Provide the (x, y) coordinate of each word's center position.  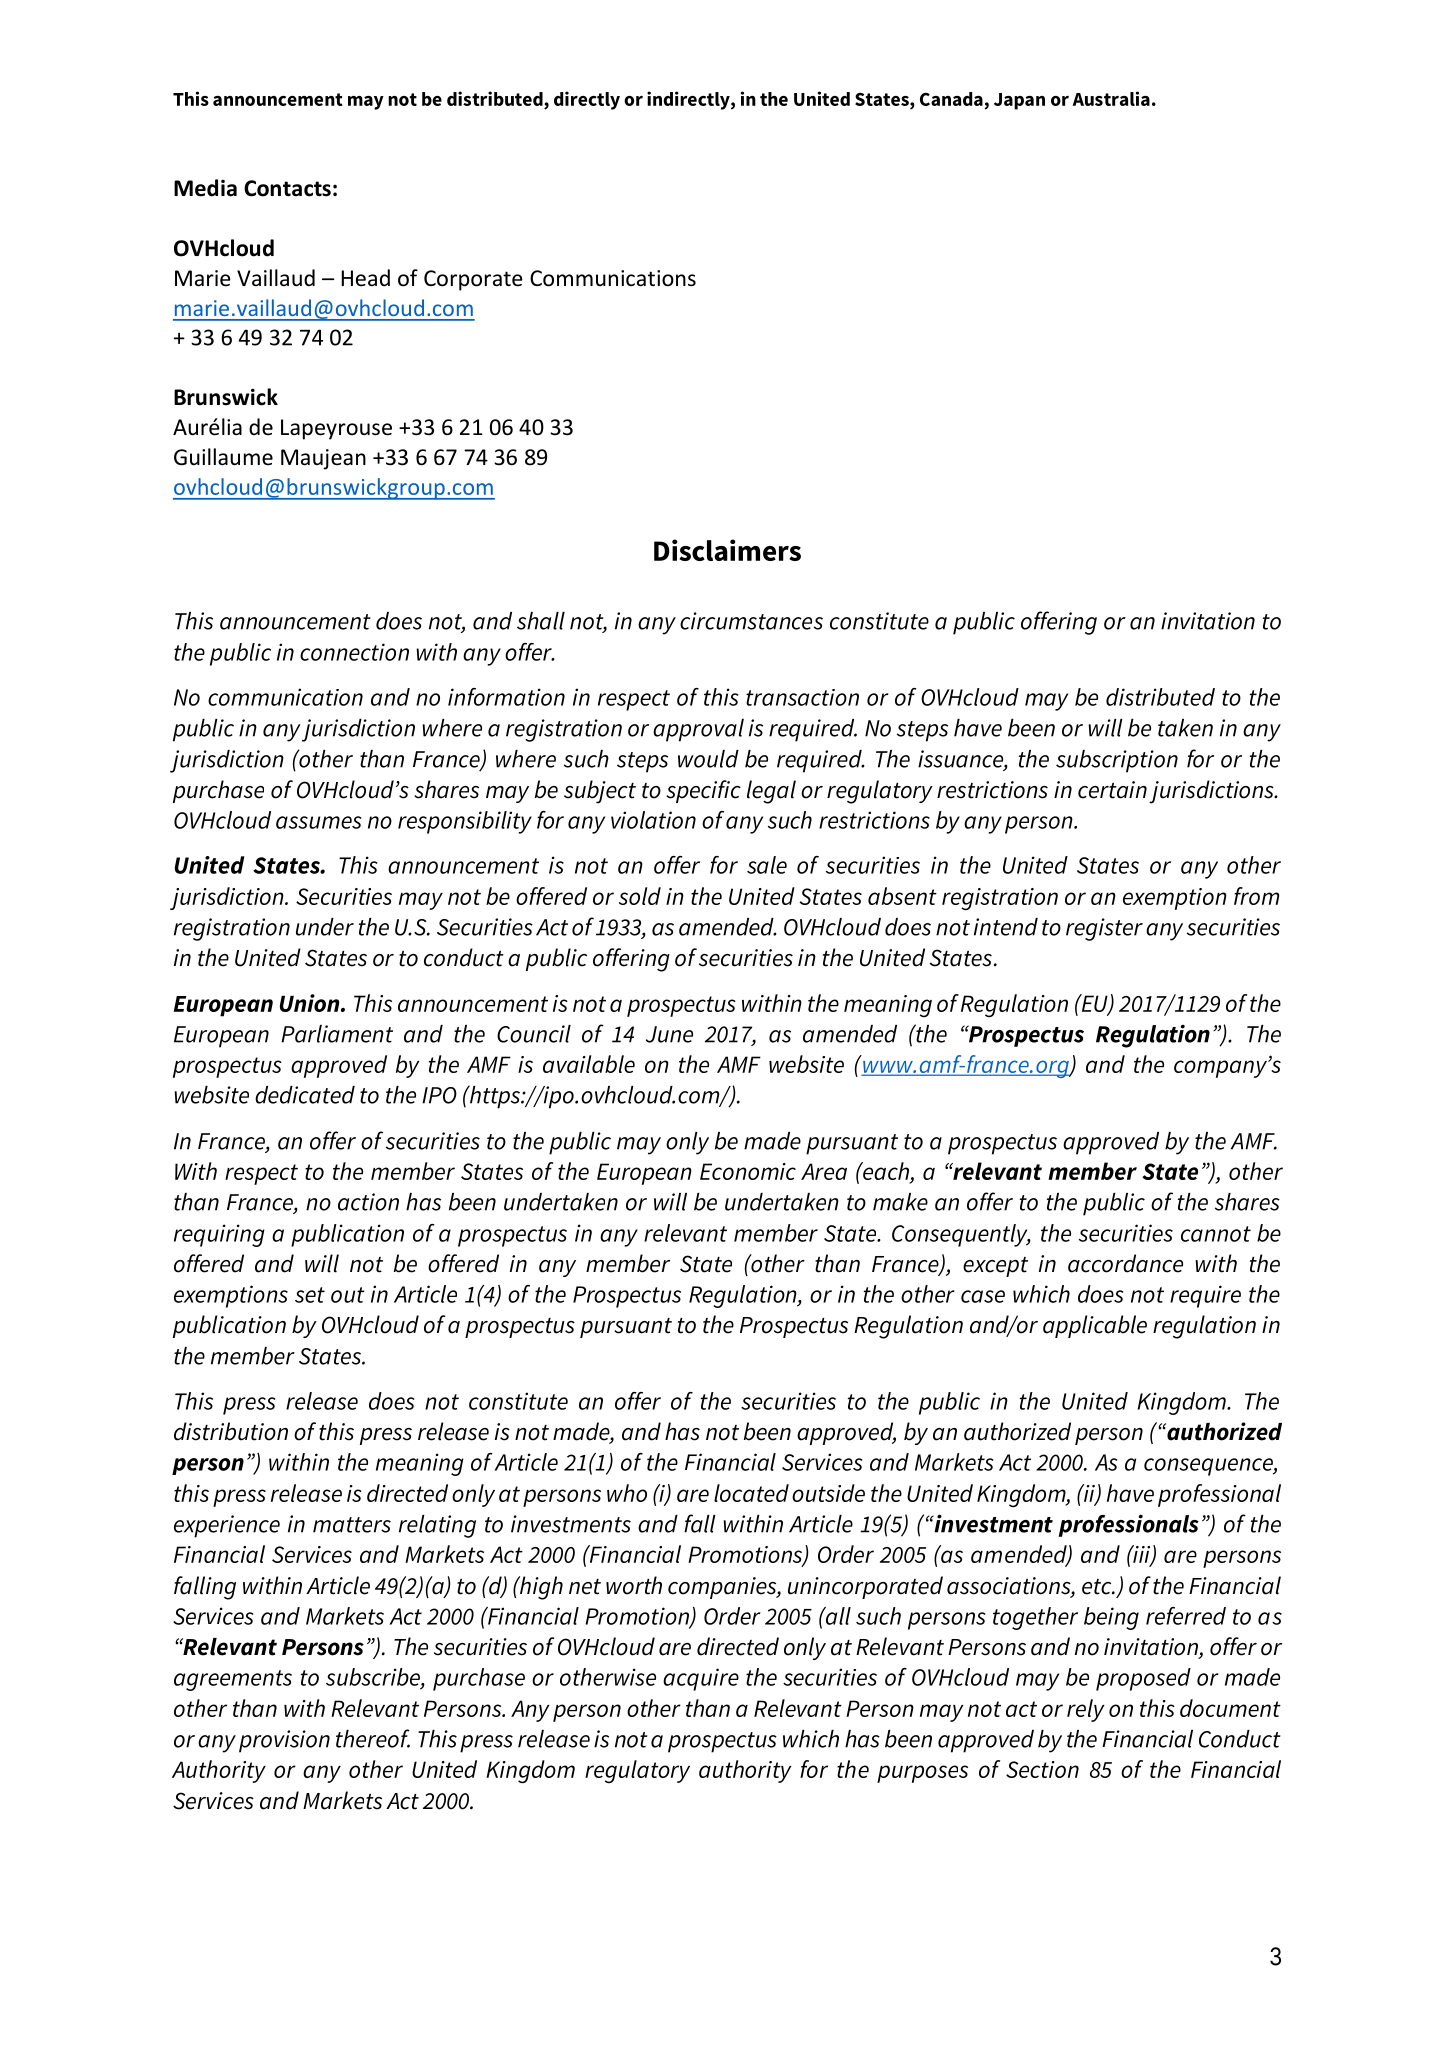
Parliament (337, 1034)
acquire (701, 1679)
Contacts (287, 188)
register (1104, 929)
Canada (951, 99)
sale (767, 865)
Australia (1111, 98)
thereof (373, 1738)
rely (1086, 1710)
